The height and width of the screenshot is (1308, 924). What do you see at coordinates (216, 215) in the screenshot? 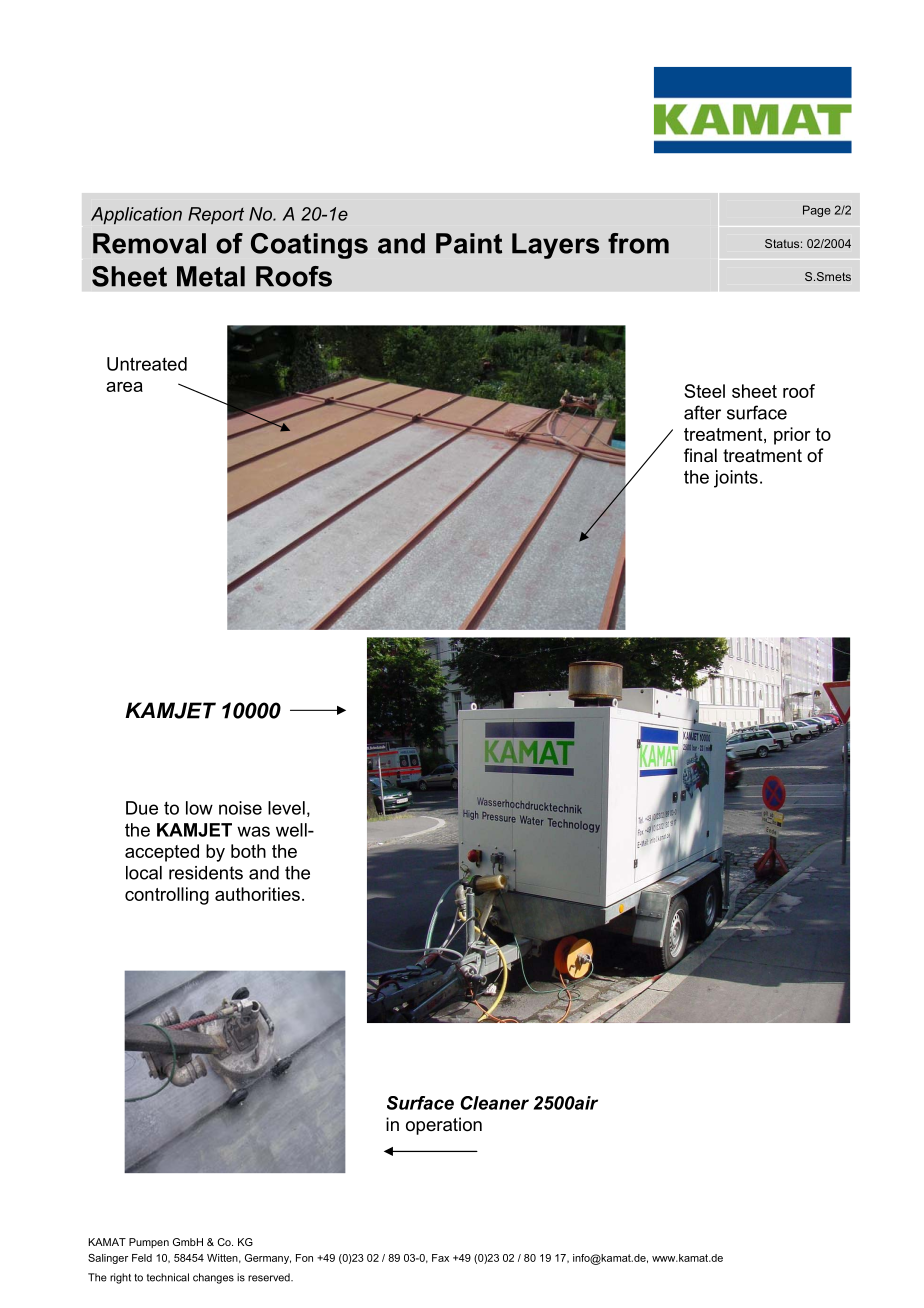
I see `Report` at bounding box center [216, 215].
